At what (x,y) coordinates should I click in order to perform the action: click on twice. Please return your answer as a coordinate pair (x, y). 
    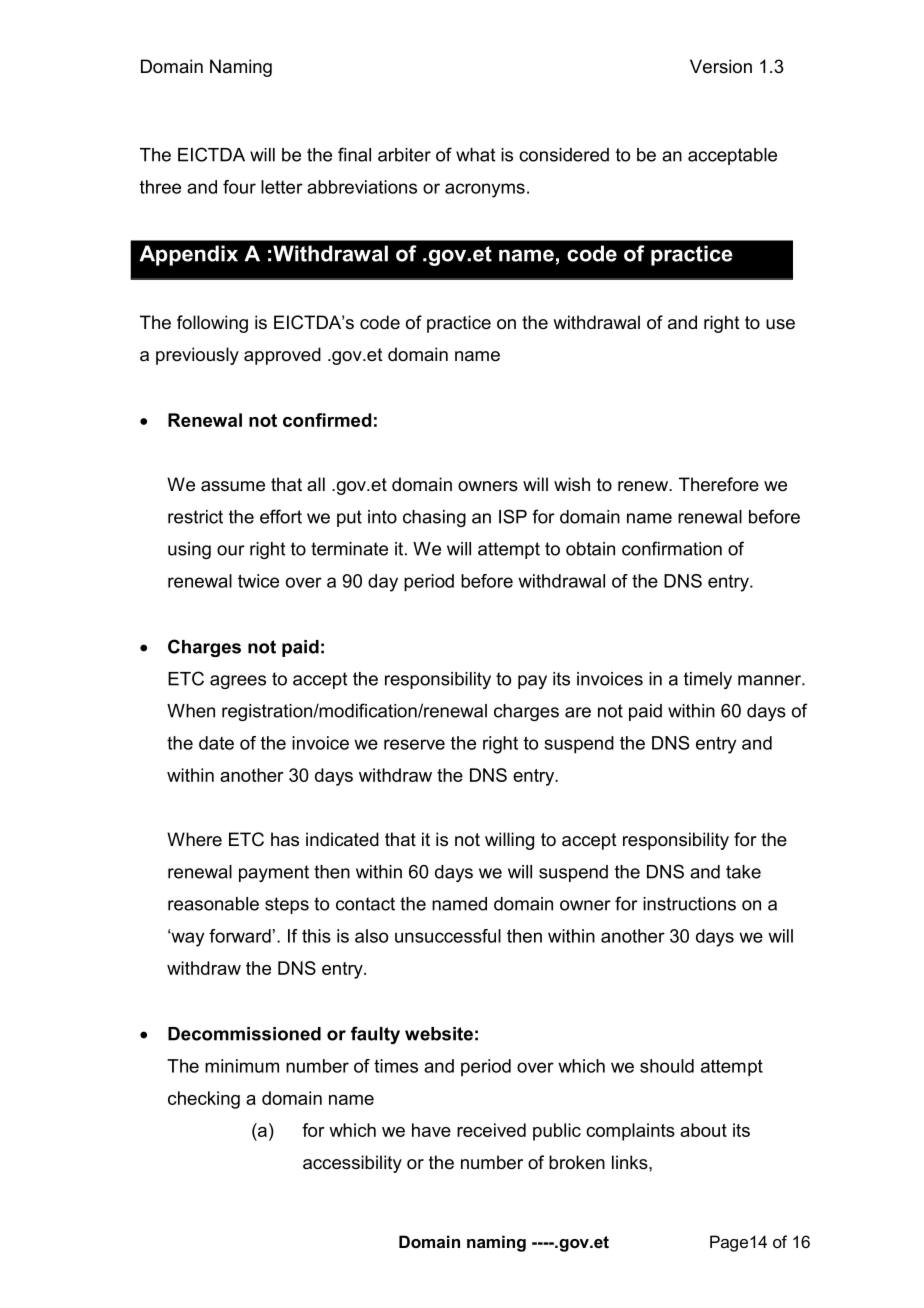
    Looking at the image, I should click on (258, 581).
